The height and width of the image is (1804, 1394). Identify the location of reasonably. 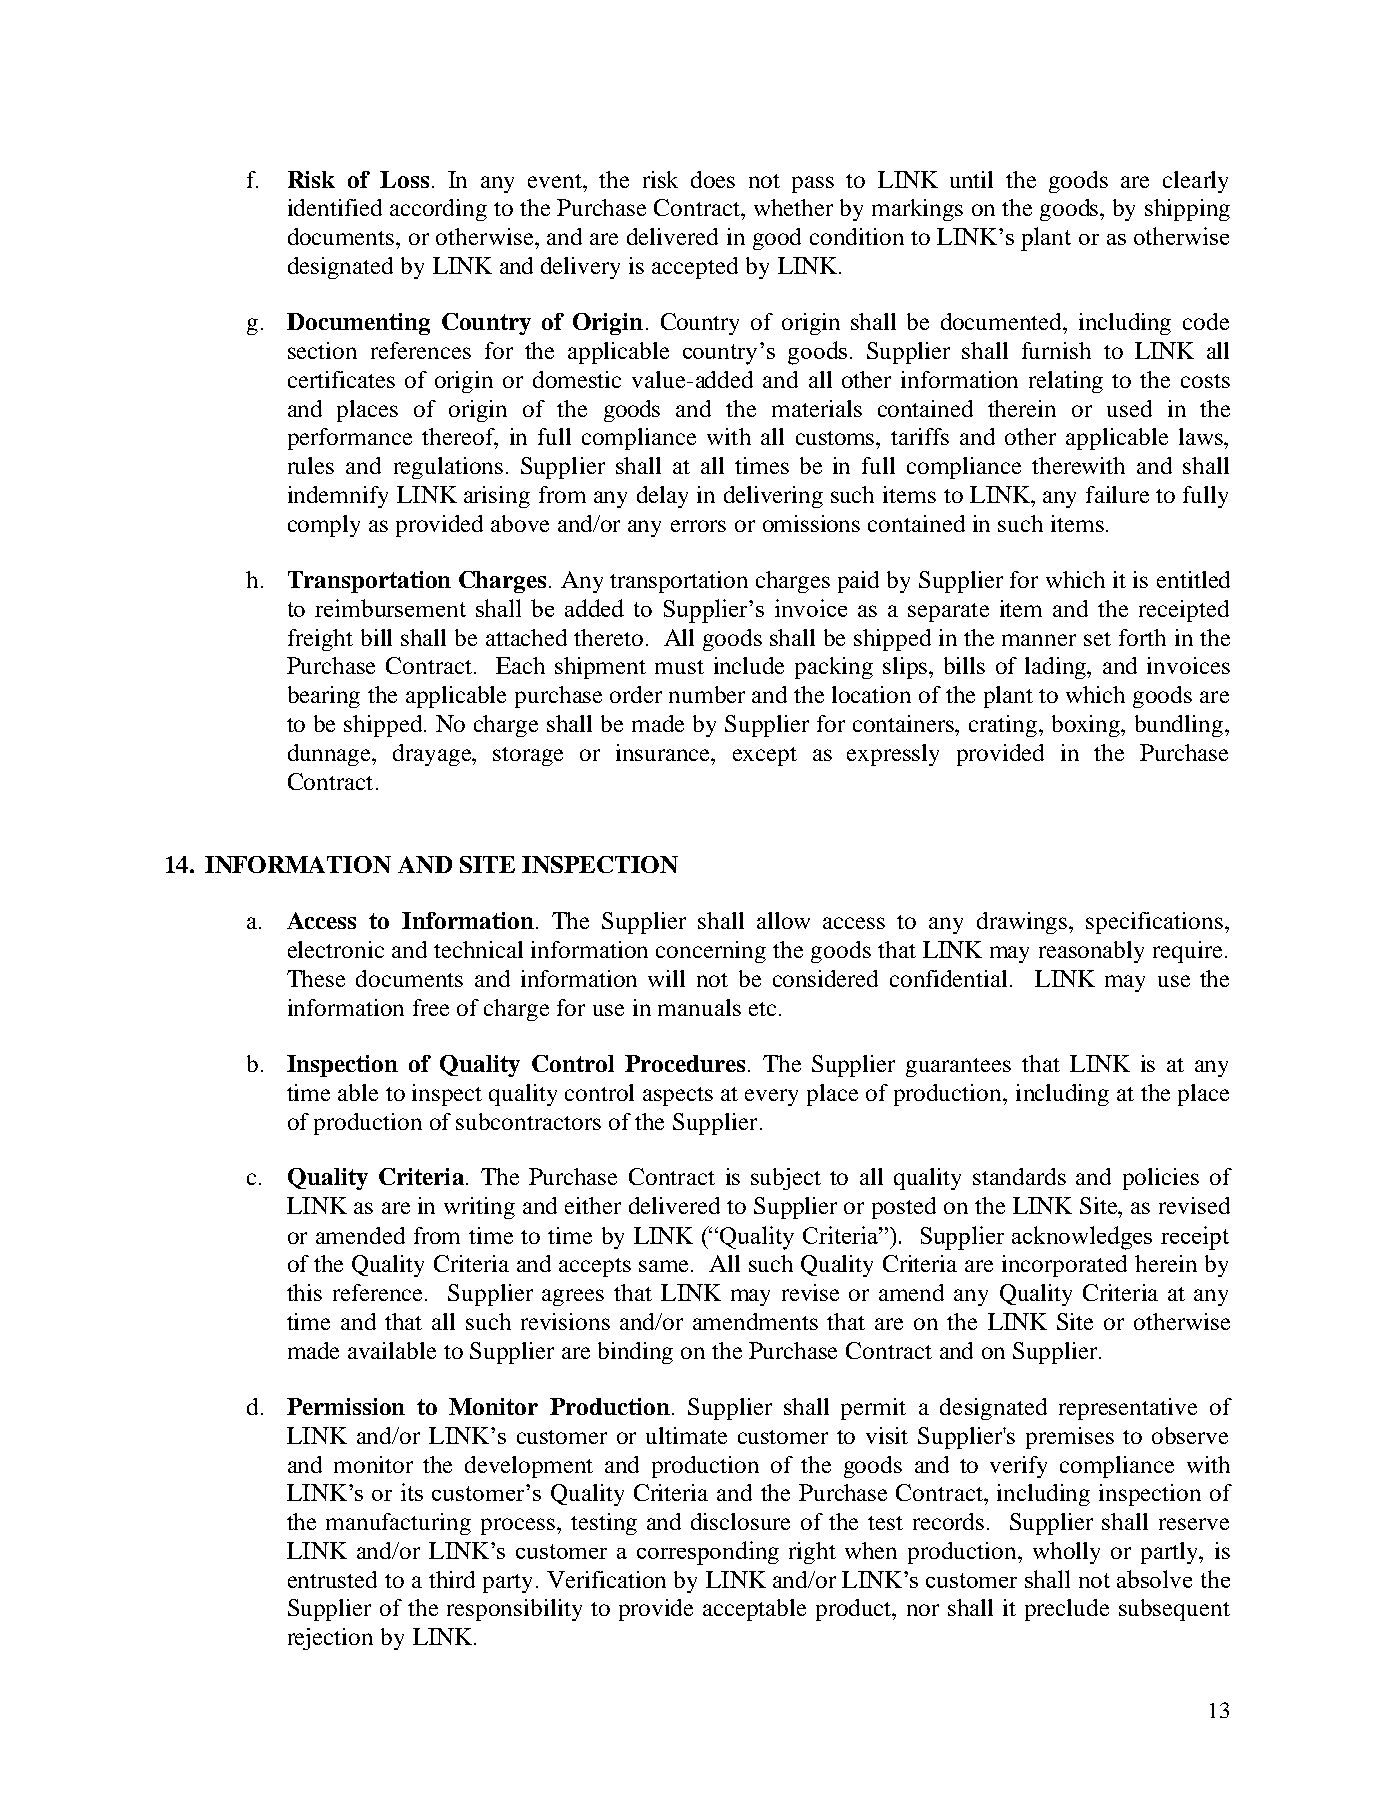
(1091, 952).
